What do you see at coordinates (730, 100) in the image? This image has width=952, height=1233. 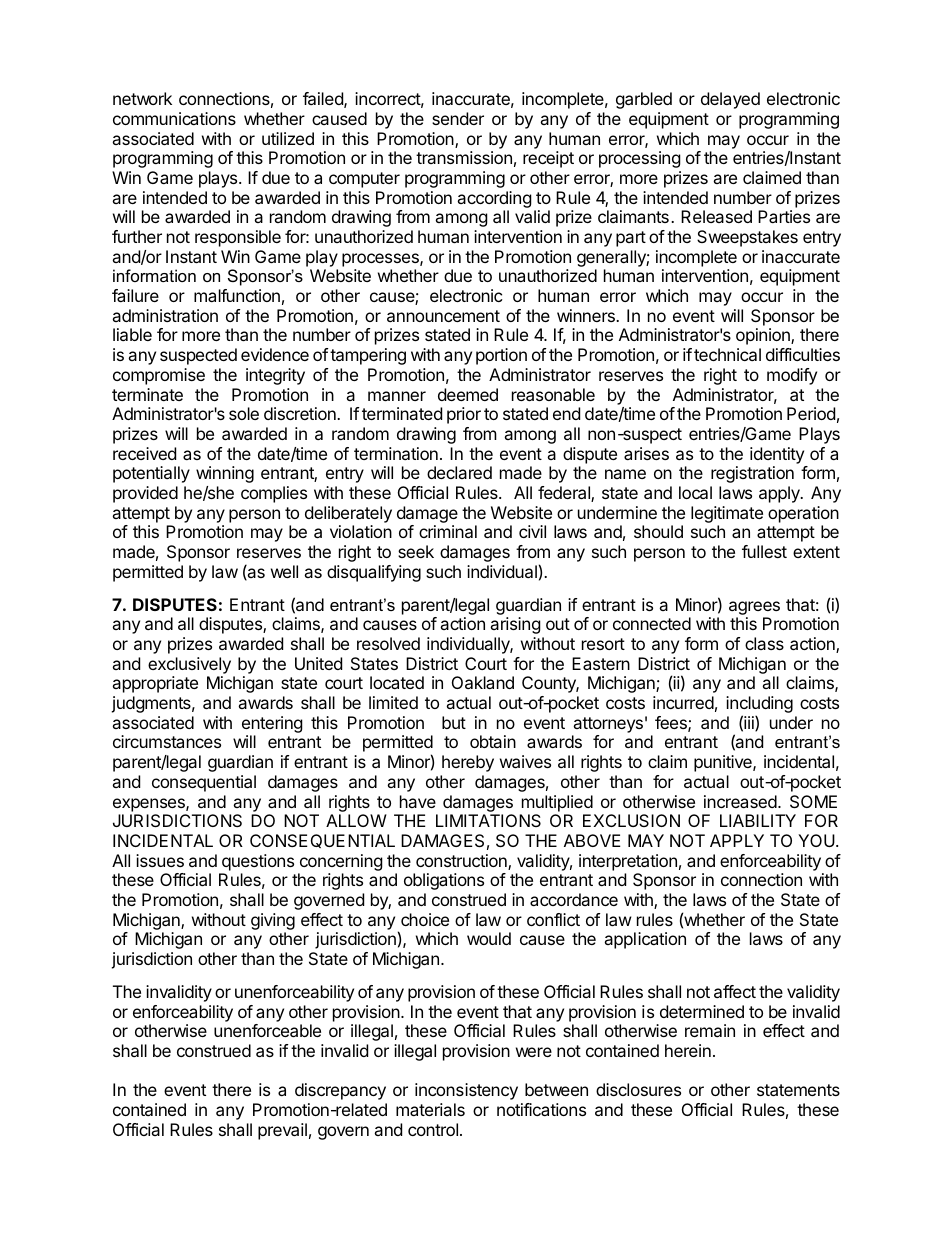 I see `delayed` at bounding box center [730, 100].
